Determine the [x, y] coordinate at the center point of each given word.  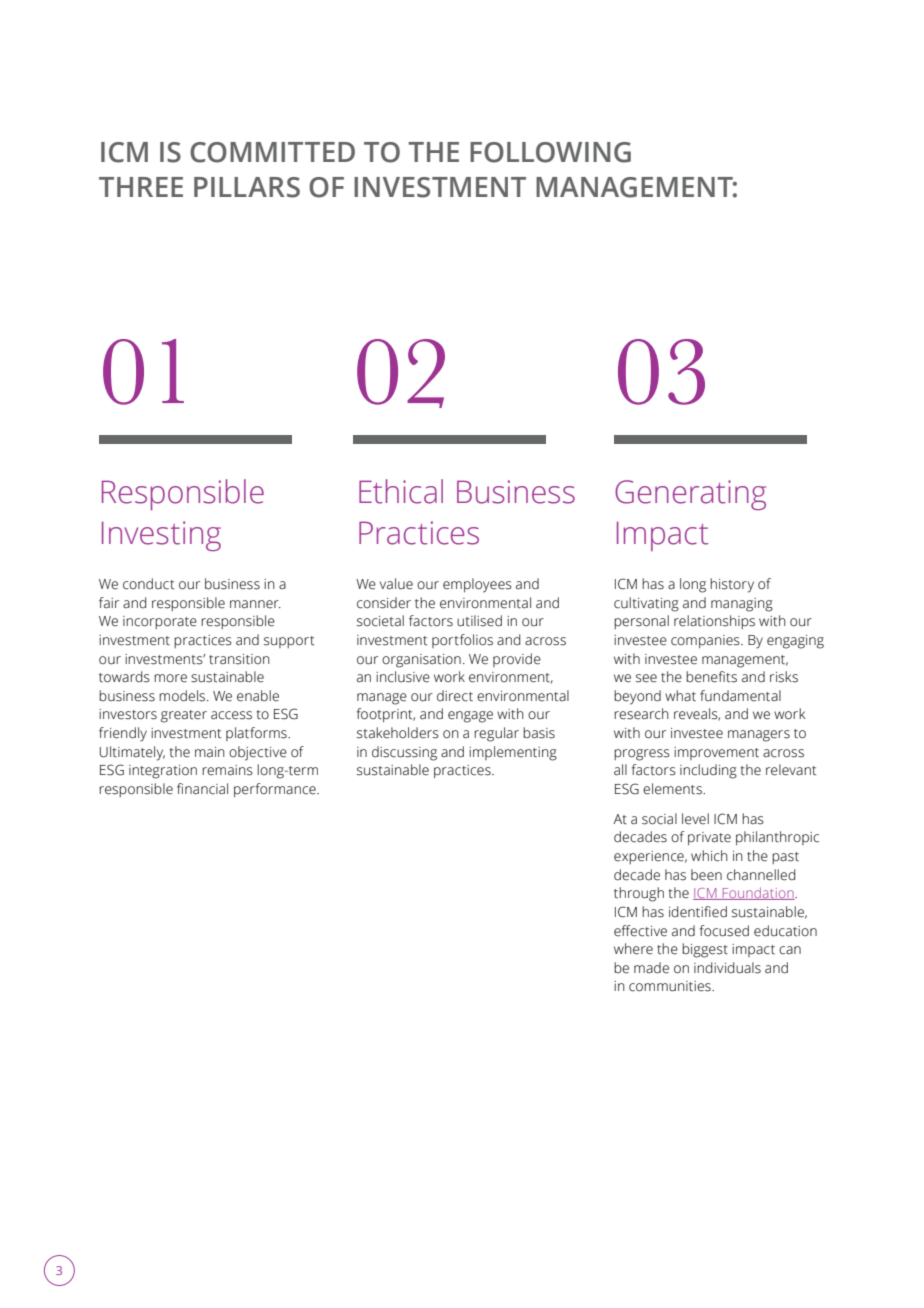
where [633, 949]
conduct [148, 584]
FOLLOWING [550, 152]
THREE [141, 187]
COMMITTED [272, 152]
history [732, 585]
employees [477, 585]
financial [202, 789]
